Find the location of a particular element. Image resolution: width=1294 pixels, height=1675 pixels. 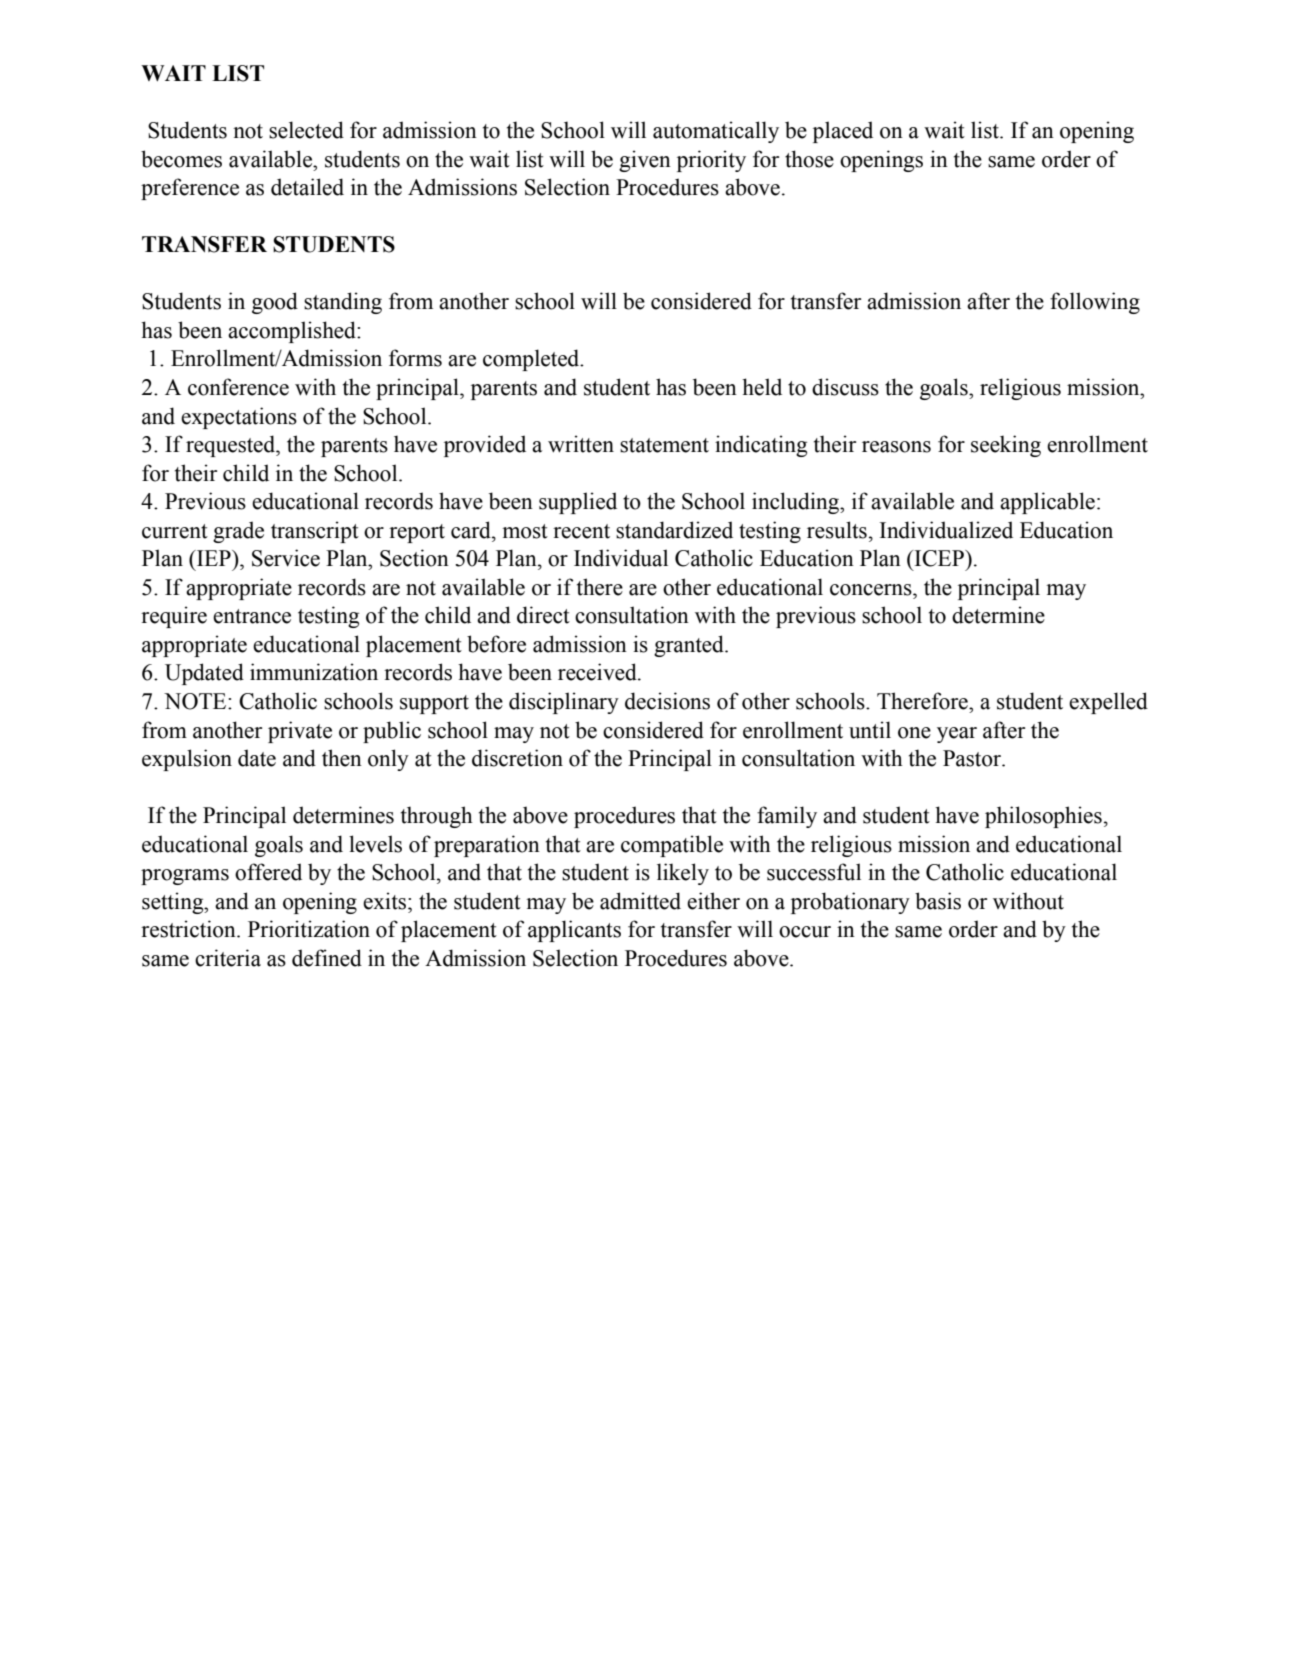

given is located at coordinates (645, 161).
